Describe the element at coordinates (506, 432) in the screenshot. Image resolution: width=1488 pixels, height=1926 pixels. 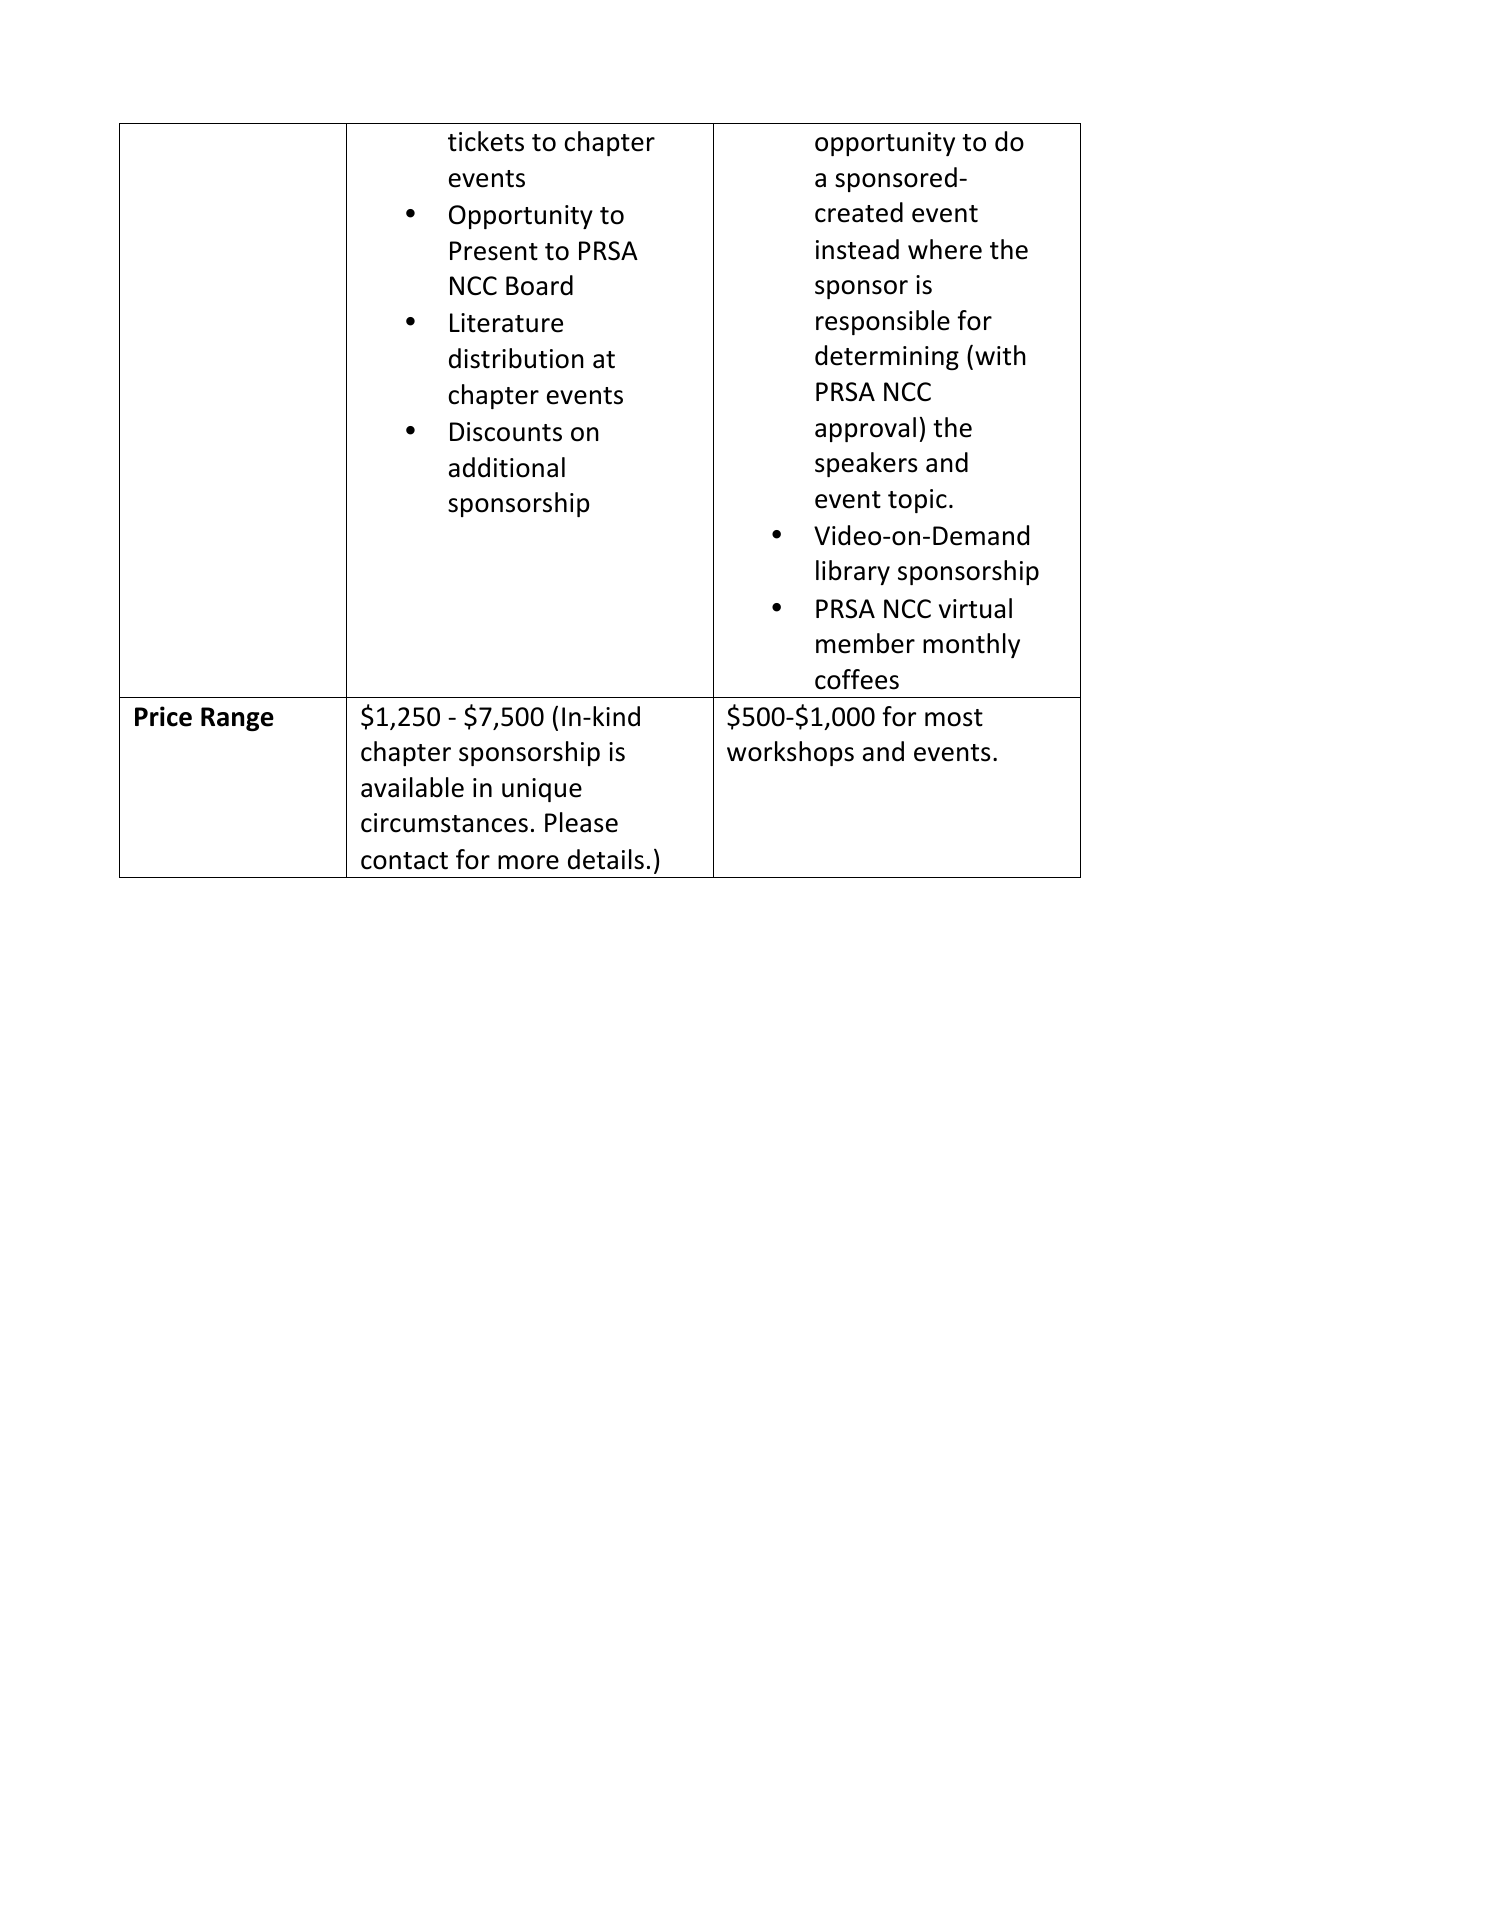
I see `Discounts` at that location.
